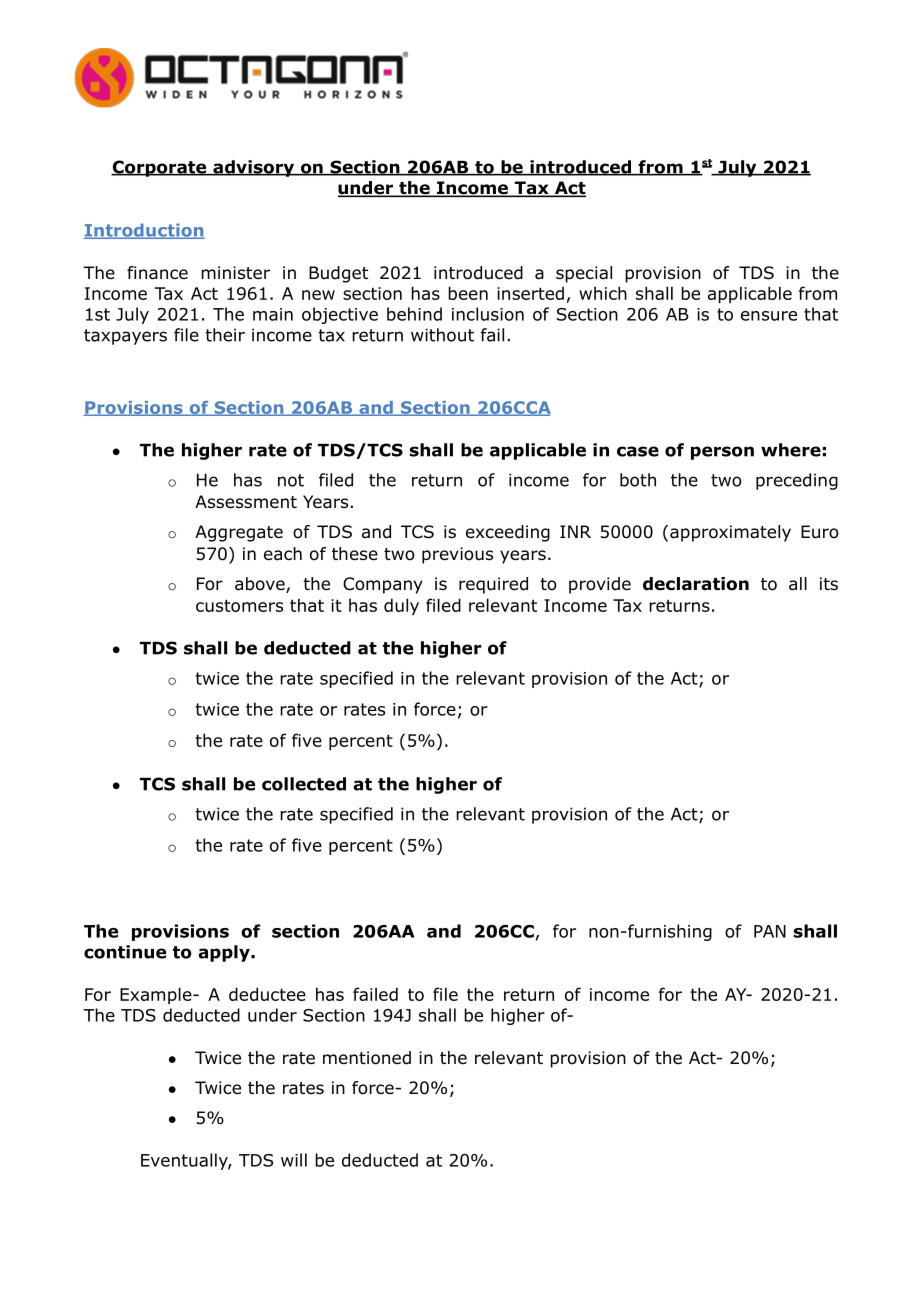 Image resolution: width=924 pixels, height=1307 pixels. I want to click on ensure, so click(769, 316).
